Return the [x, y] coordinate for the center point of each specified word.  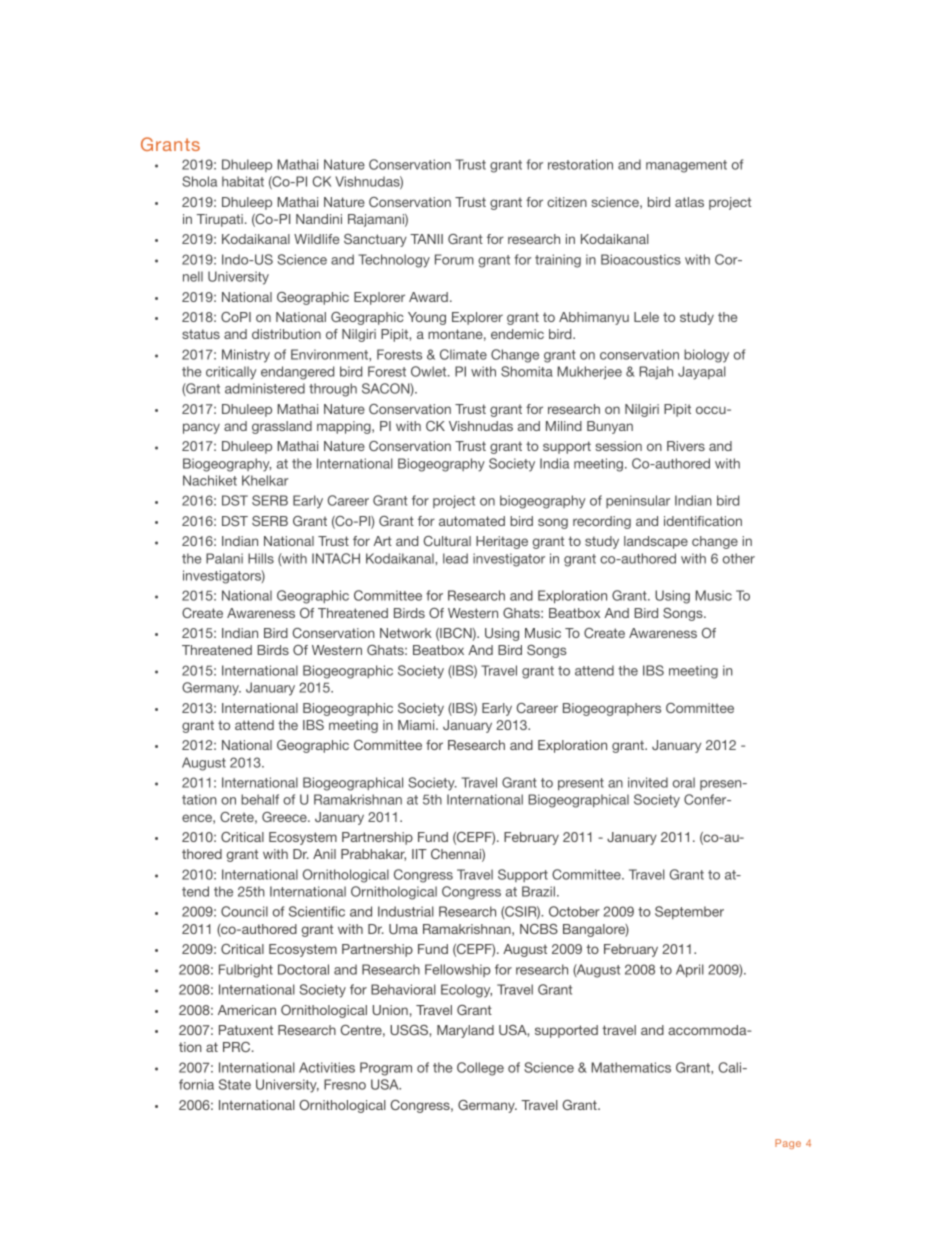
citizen [567, 202]
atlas [689, 202]
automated [472, 521]
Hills [261, 558]
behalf [260, 799]
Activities [327, 1067]
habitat [243, 181]
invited [648, 782]
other [739, 558]
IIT [419, 854]
